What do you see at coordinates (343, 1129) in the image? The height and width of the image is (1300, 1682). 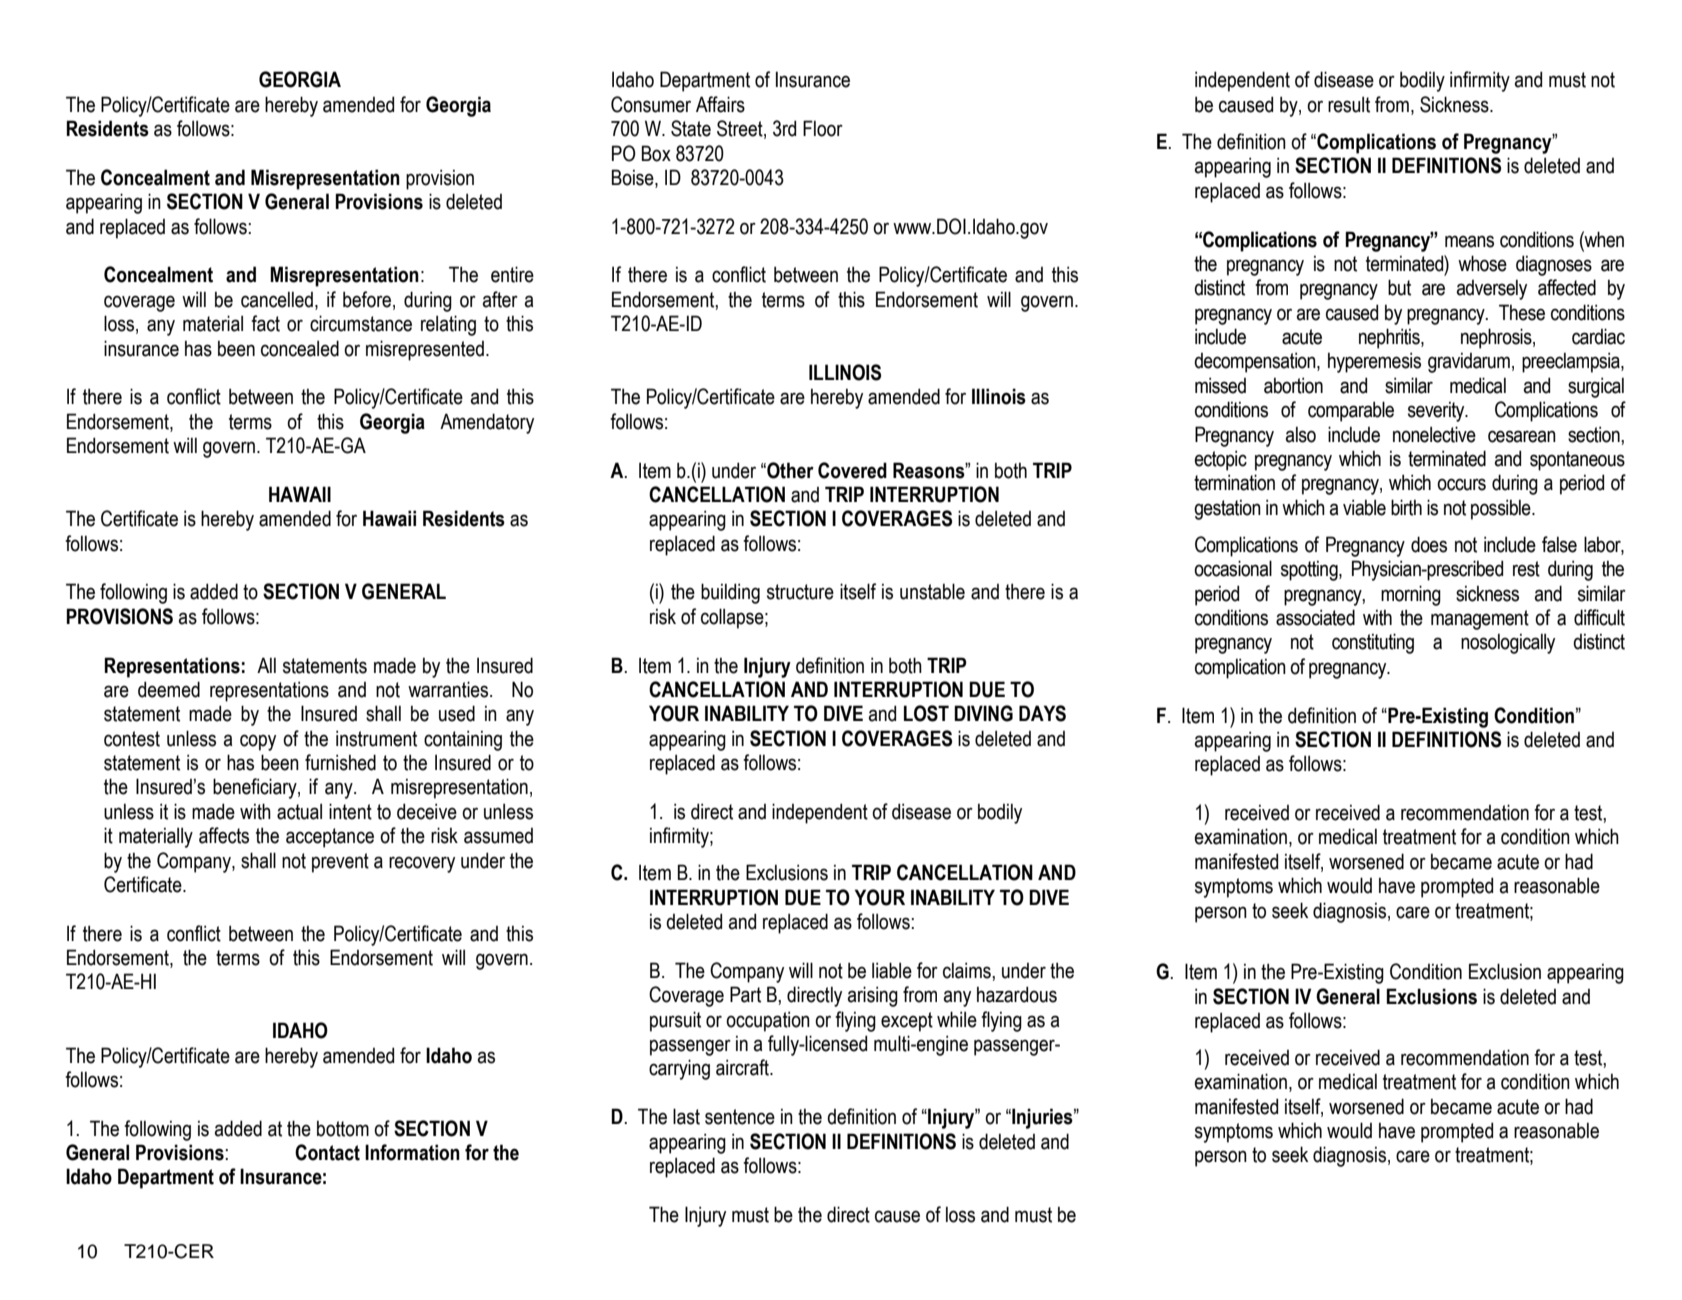 I see `bottom` at bounding box center [343, 1129].
